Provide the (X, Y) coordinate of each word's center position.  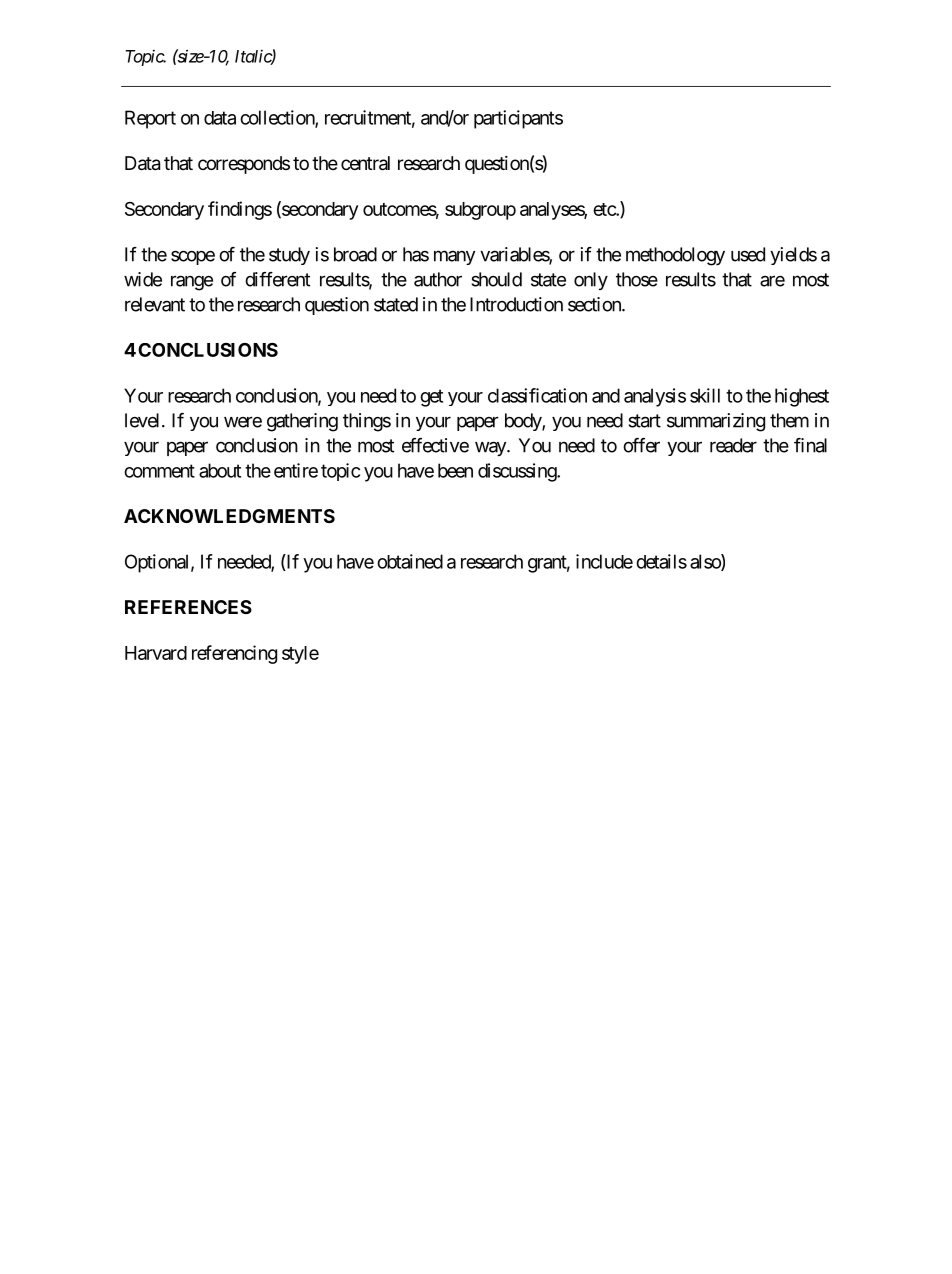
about (220, 470)
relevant (155, 304)
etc (605, 209)
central (365, 163)
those (637, 279)
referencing (234, 654)
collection (278, 118)
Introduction (516, 304)
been (455, 470)
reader (733, 445)
